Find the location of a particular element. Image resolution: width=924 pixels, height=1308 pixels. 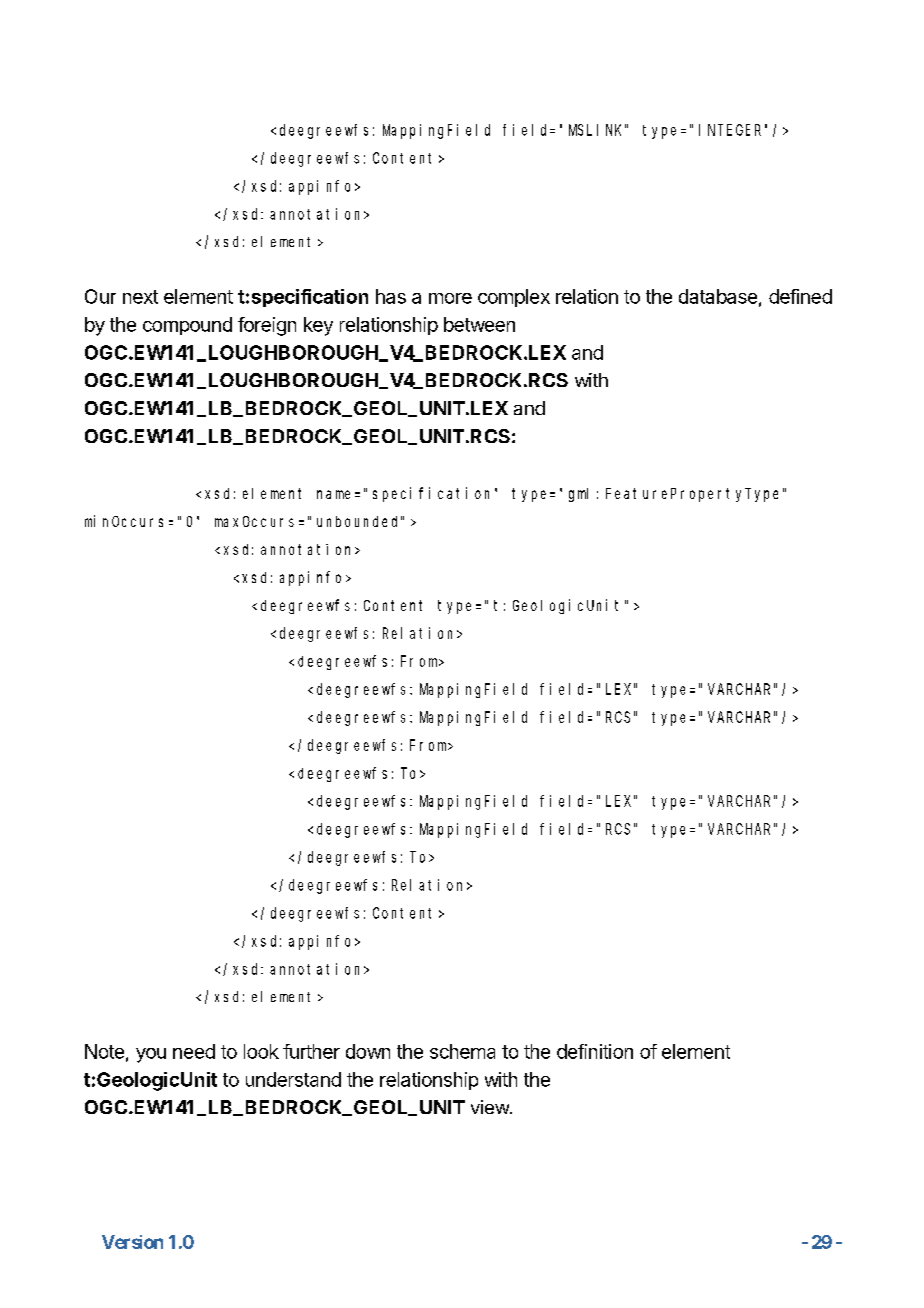

foreign is located at coordinates (267, 326).
